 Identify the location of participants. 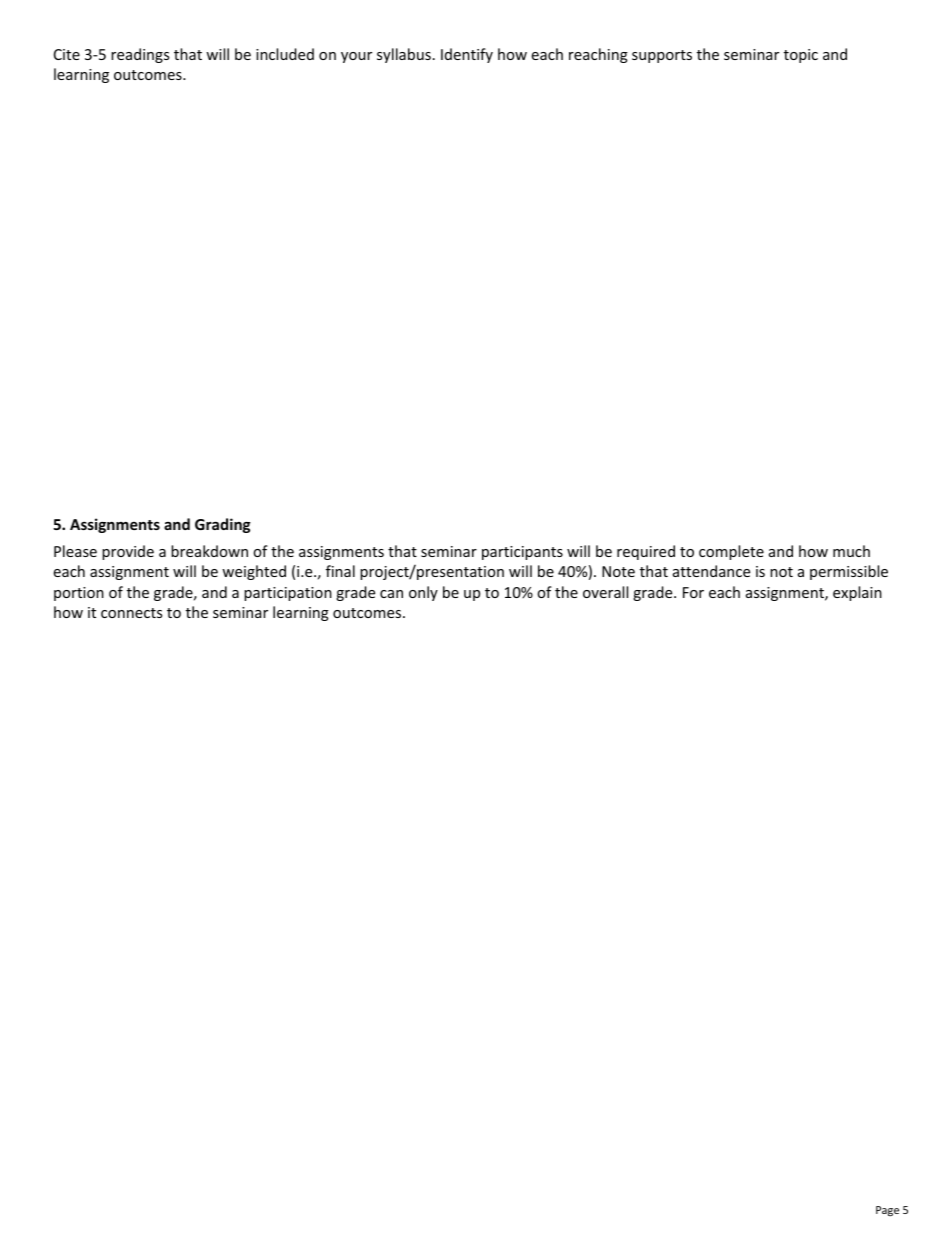
(522, 553).
